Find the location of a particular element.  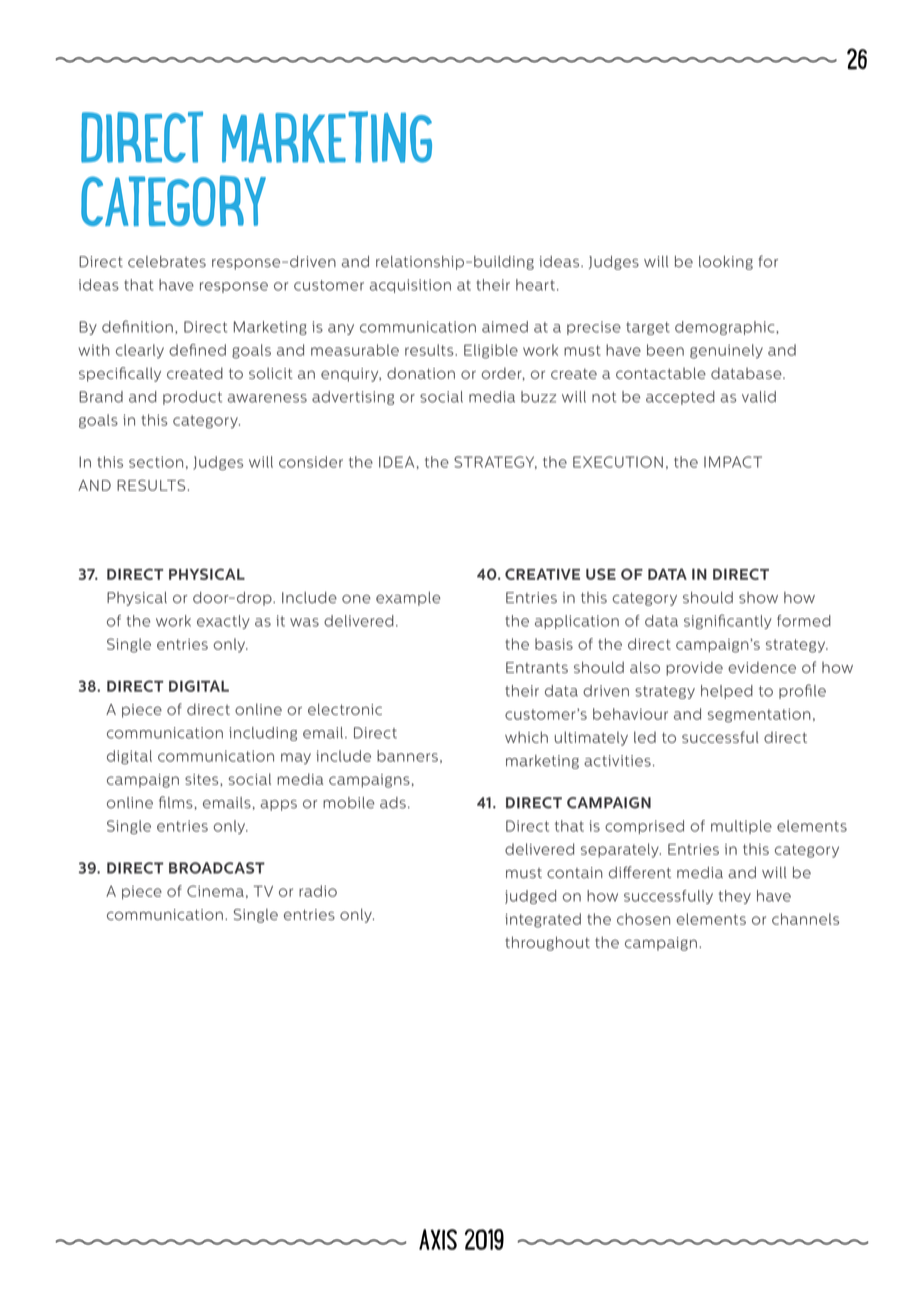

sites is located at coordinates (203, 779).
